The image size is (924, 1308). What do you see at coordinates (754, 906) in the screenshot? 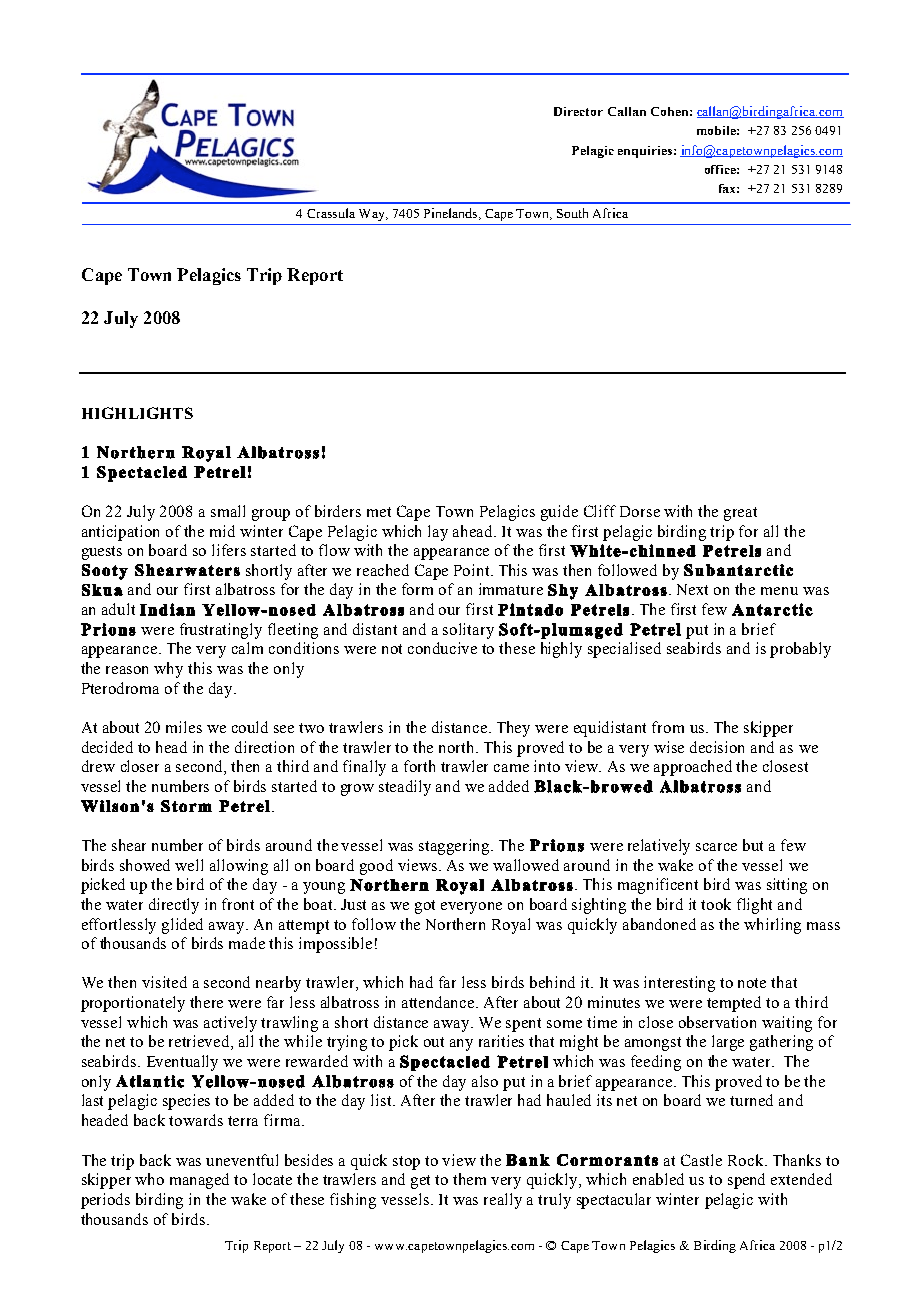
I see `flight` at bounding box center [754, 906].
